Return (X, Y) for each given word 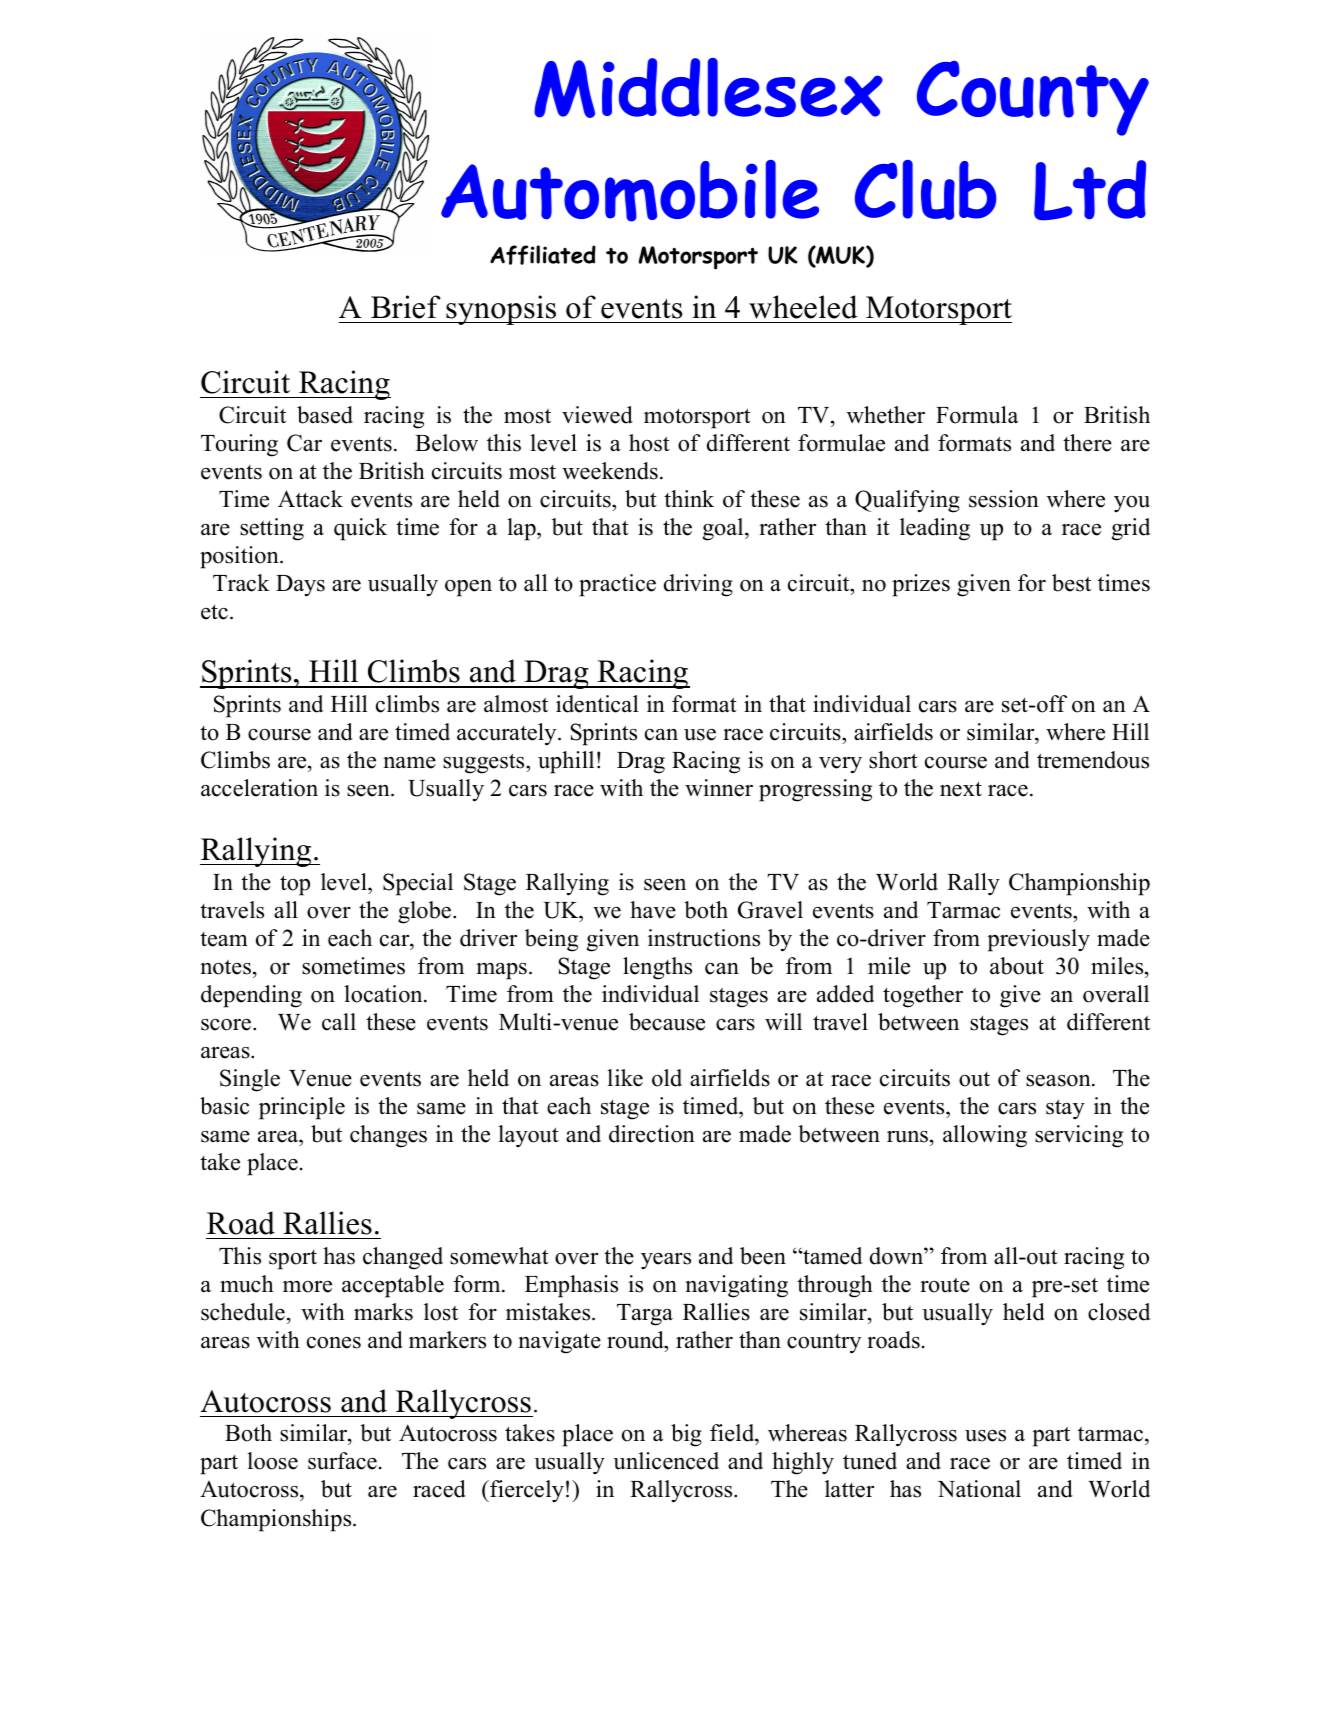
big (686, 1435)
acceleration (259, 788)
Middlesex (708, 88)
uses (985, 1436)
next (961, 789)
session (1004, 499)
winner (719, 788)
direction (652, 1134)
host (649, 443)
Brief (406, 307)
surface (342, 1461)
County (1033, 98)
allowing (985, 1136)
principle (302, 1108)
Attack (310, 499)
